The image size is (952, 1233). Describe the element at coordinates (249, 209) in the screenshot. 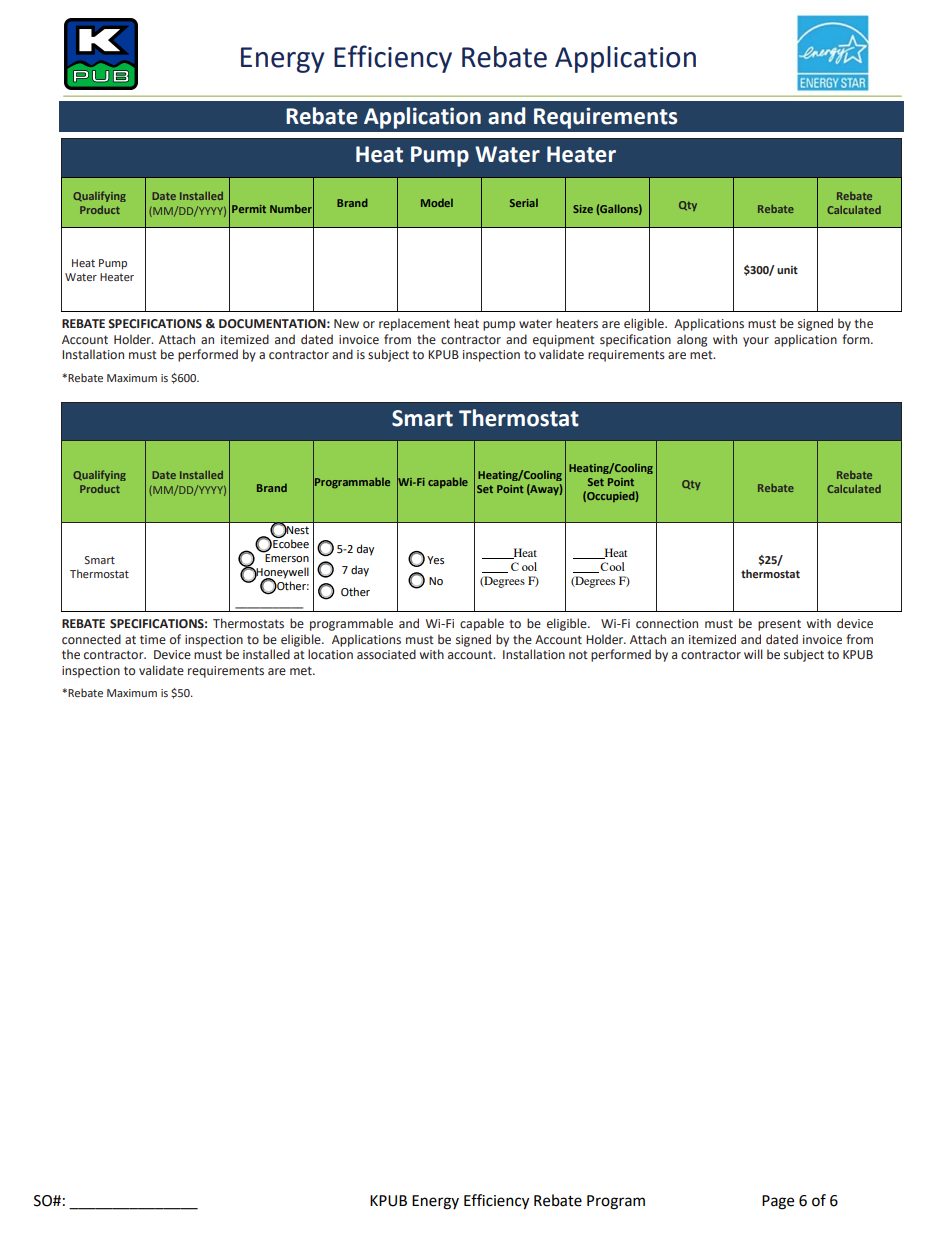

I see `Permit` at that location.
